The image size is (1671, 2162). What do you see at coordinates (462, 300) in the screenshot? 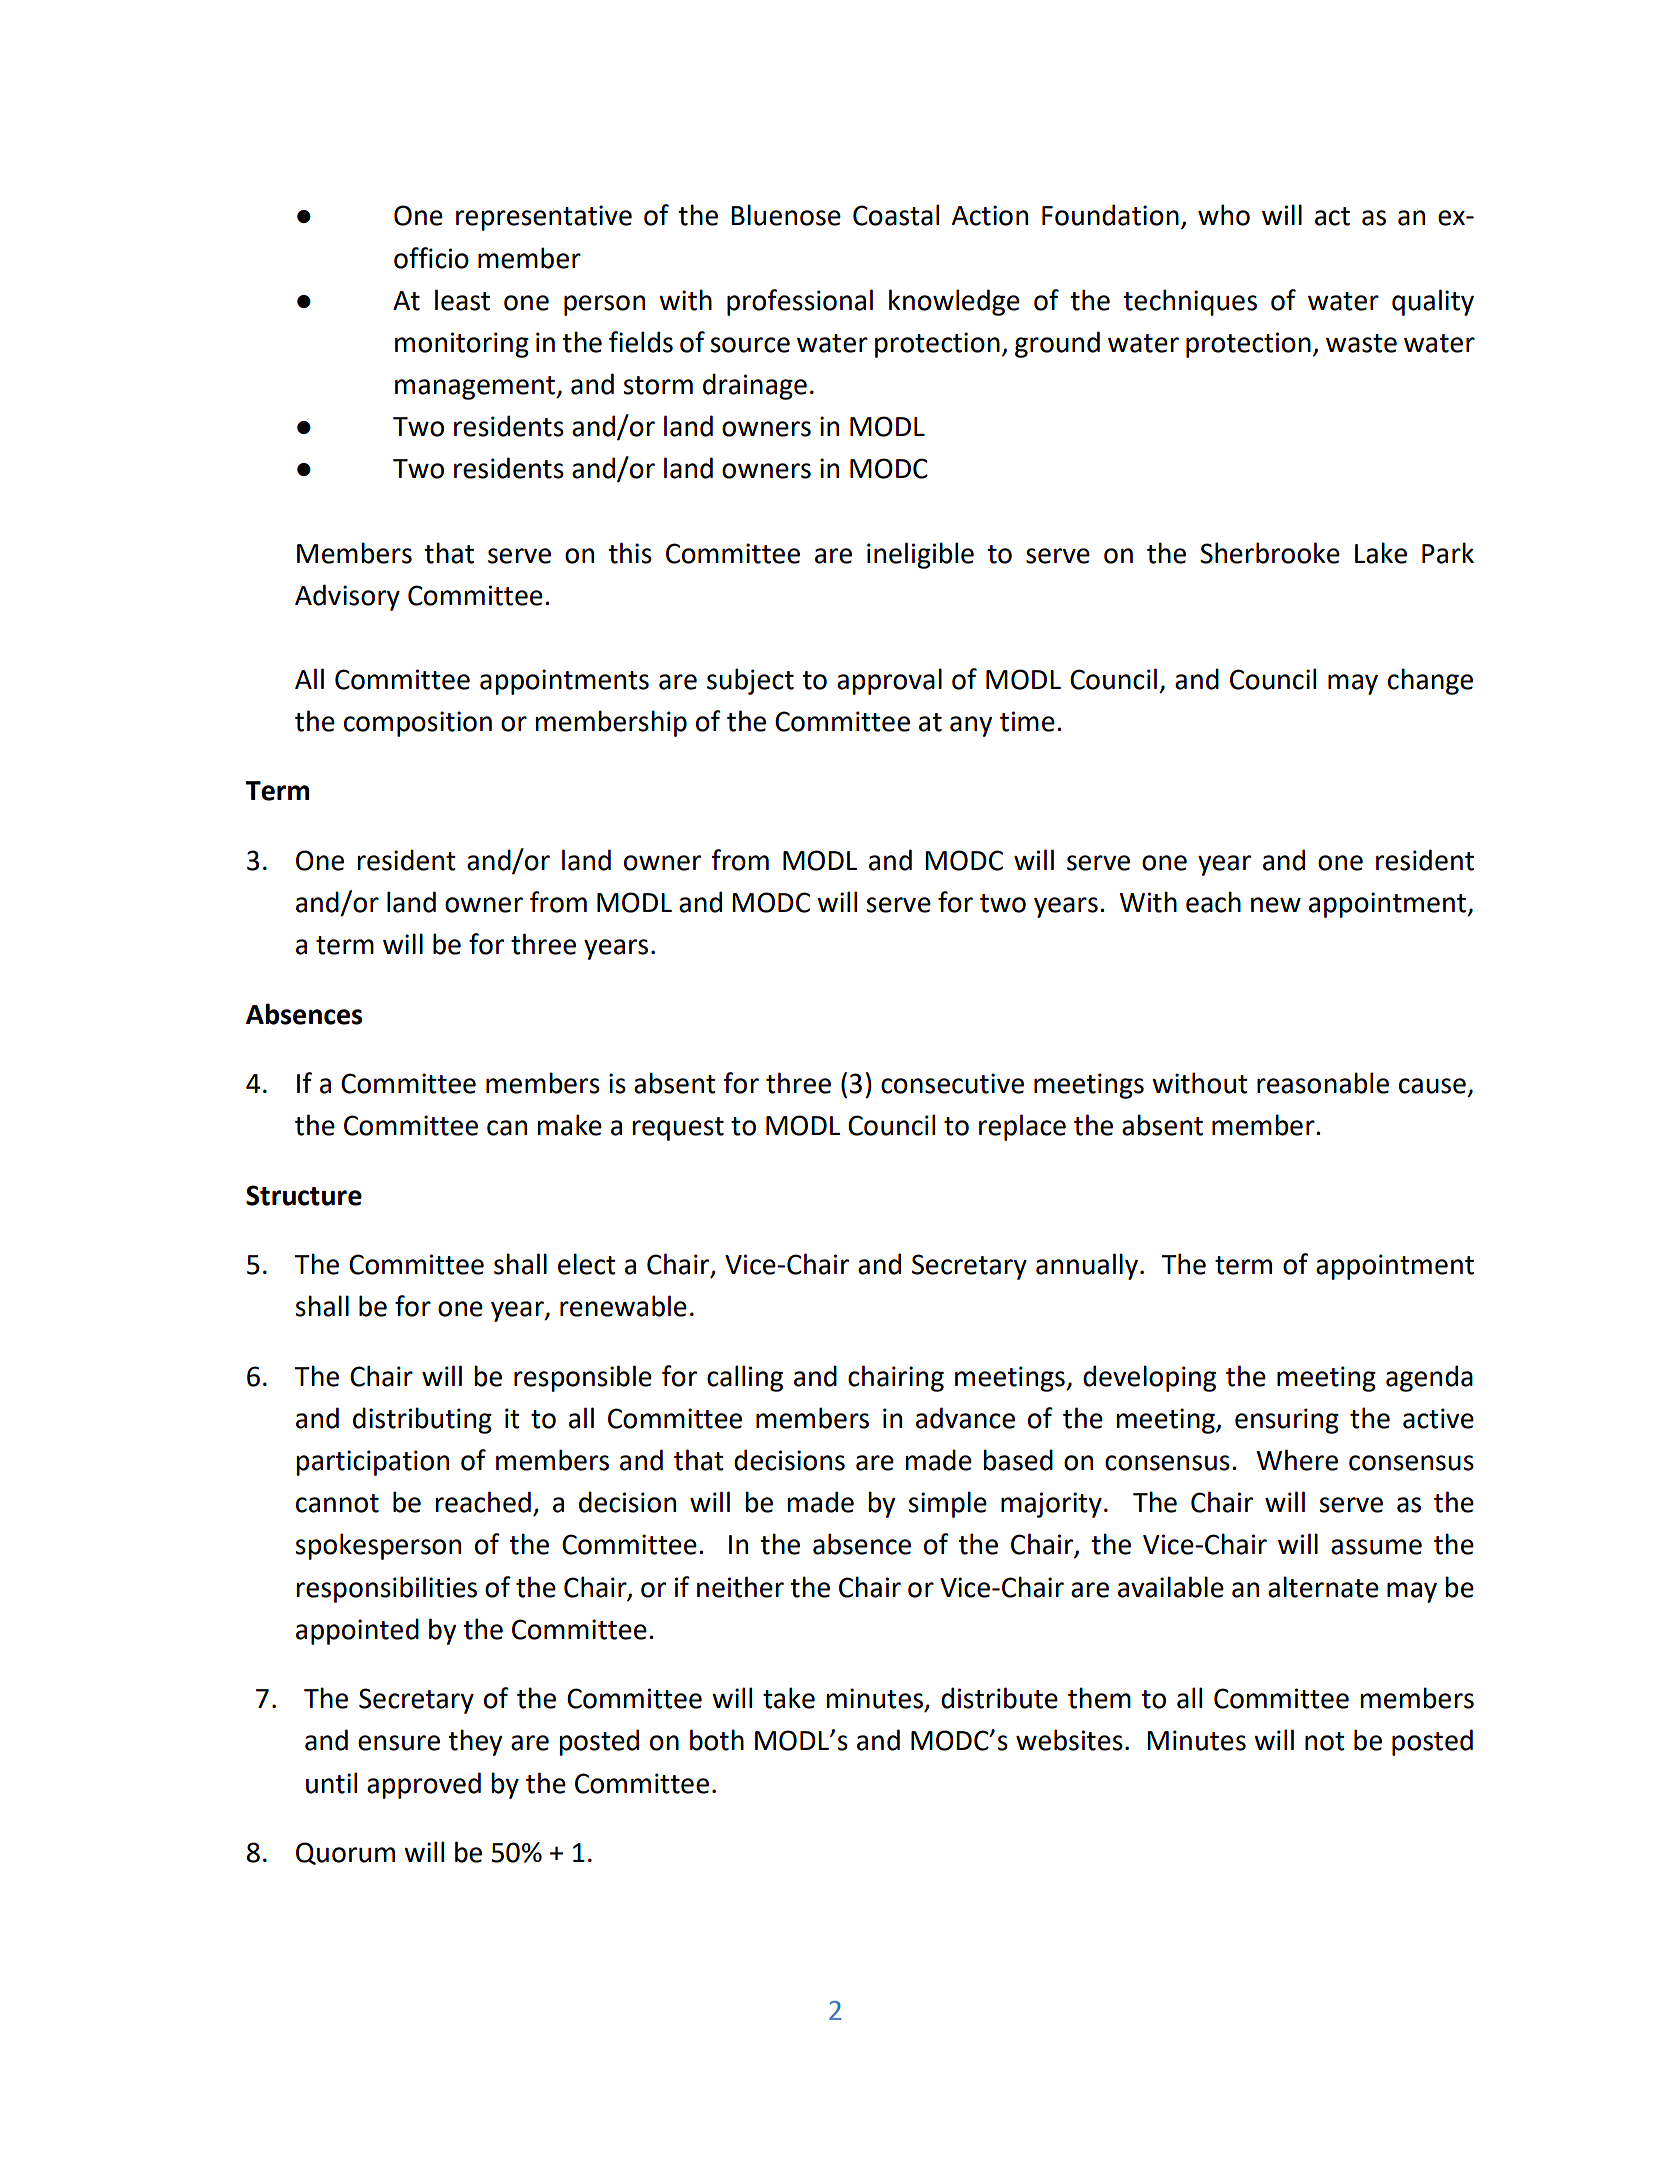
I see `least` at bounding box center [462, 300].
